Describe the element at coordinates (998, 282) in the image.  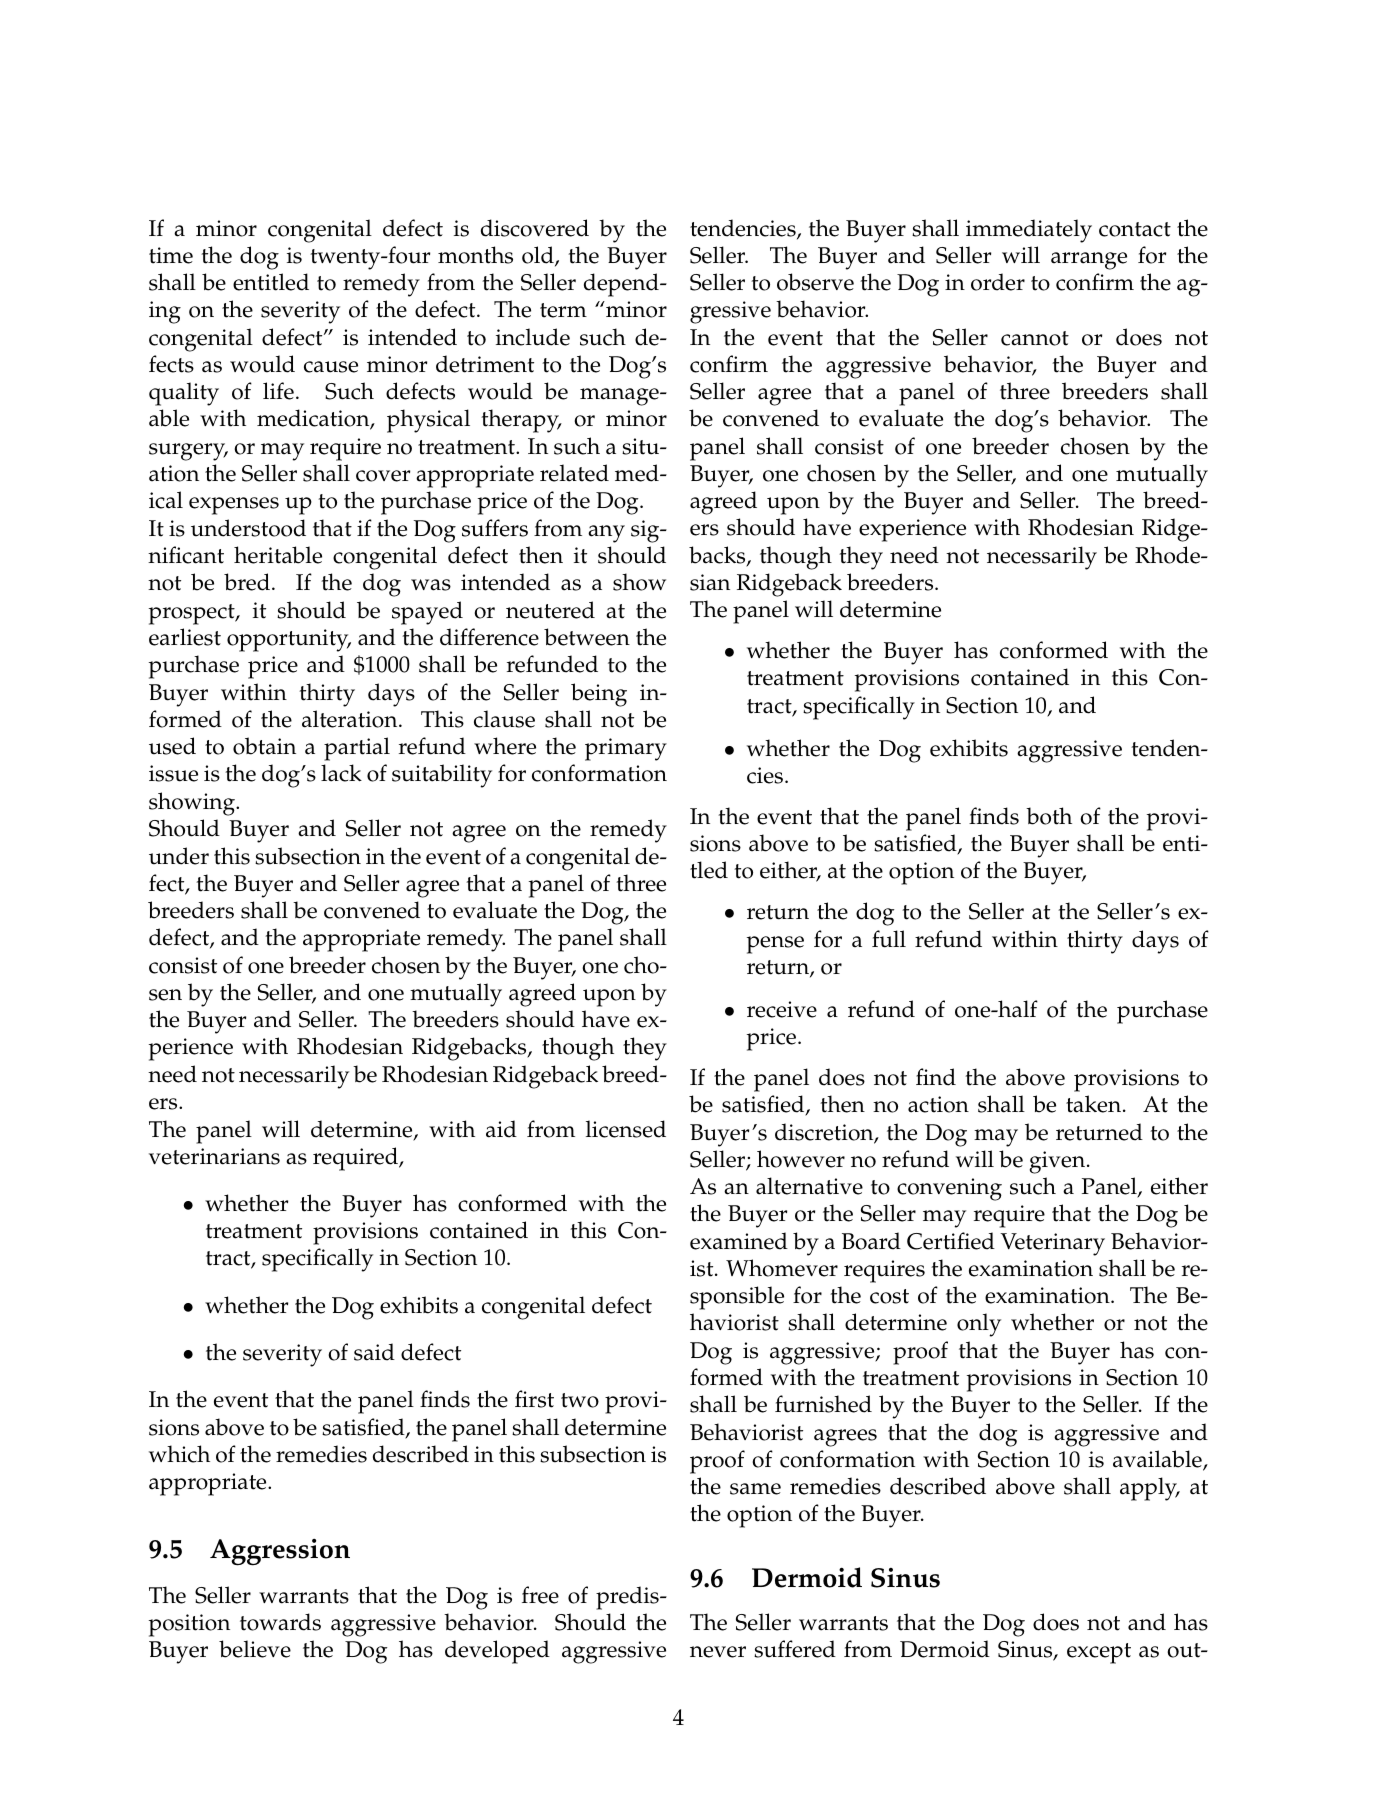
I see `order` at that location.
